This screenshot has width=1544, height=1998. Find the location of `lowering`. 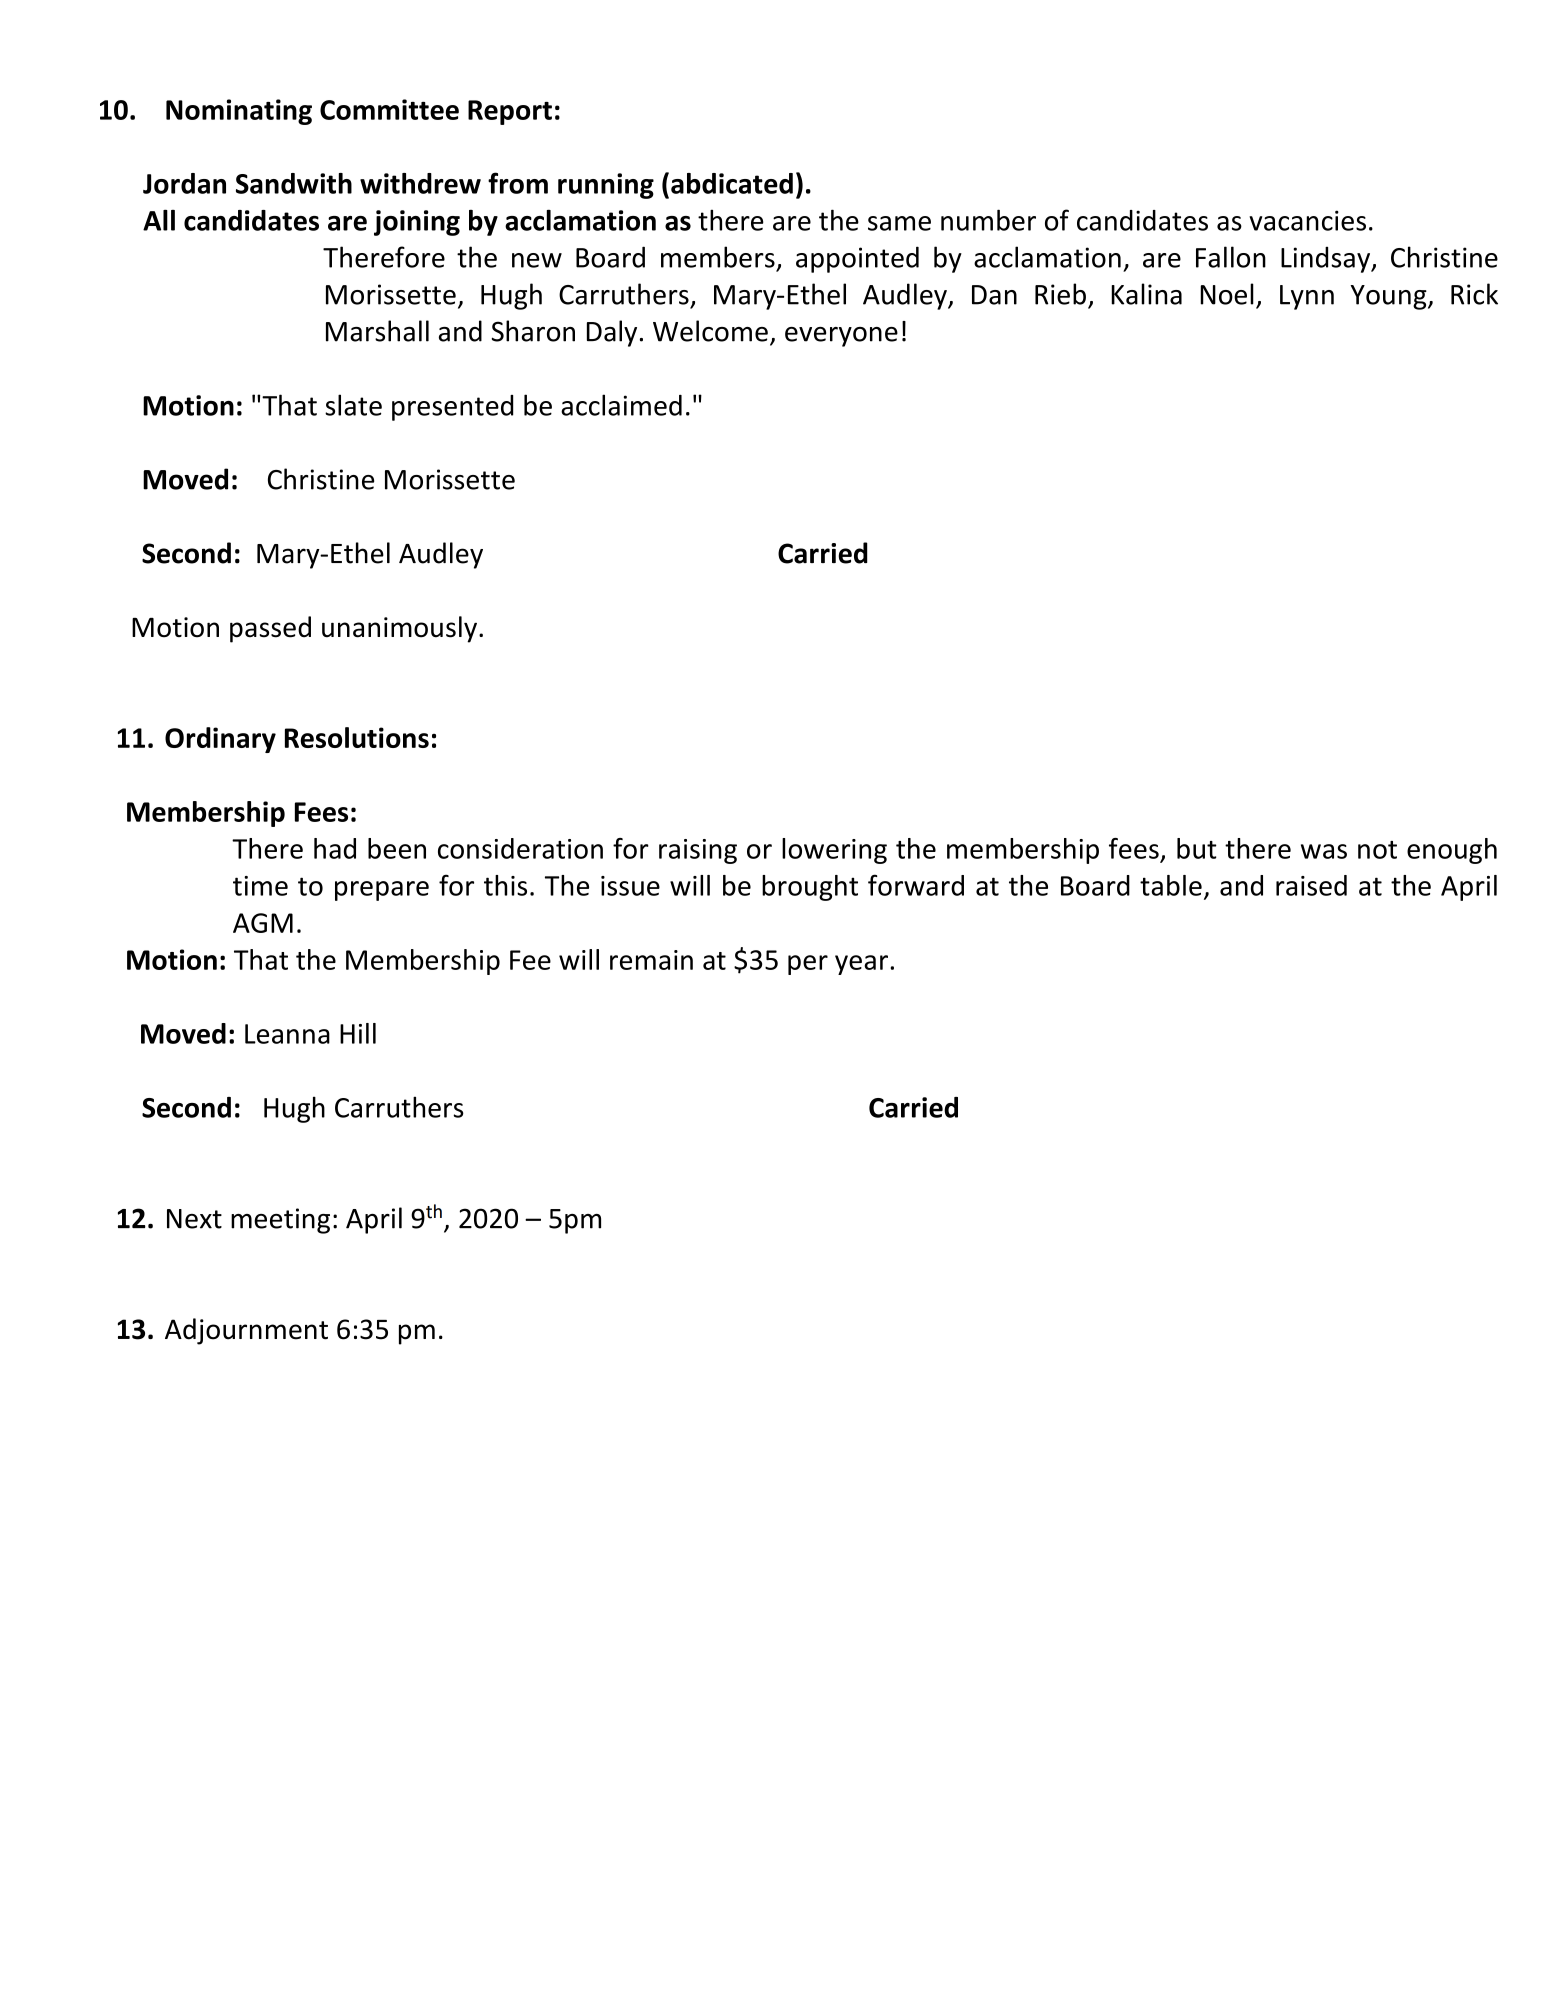

lowering is located at coordinates (834, 851).
